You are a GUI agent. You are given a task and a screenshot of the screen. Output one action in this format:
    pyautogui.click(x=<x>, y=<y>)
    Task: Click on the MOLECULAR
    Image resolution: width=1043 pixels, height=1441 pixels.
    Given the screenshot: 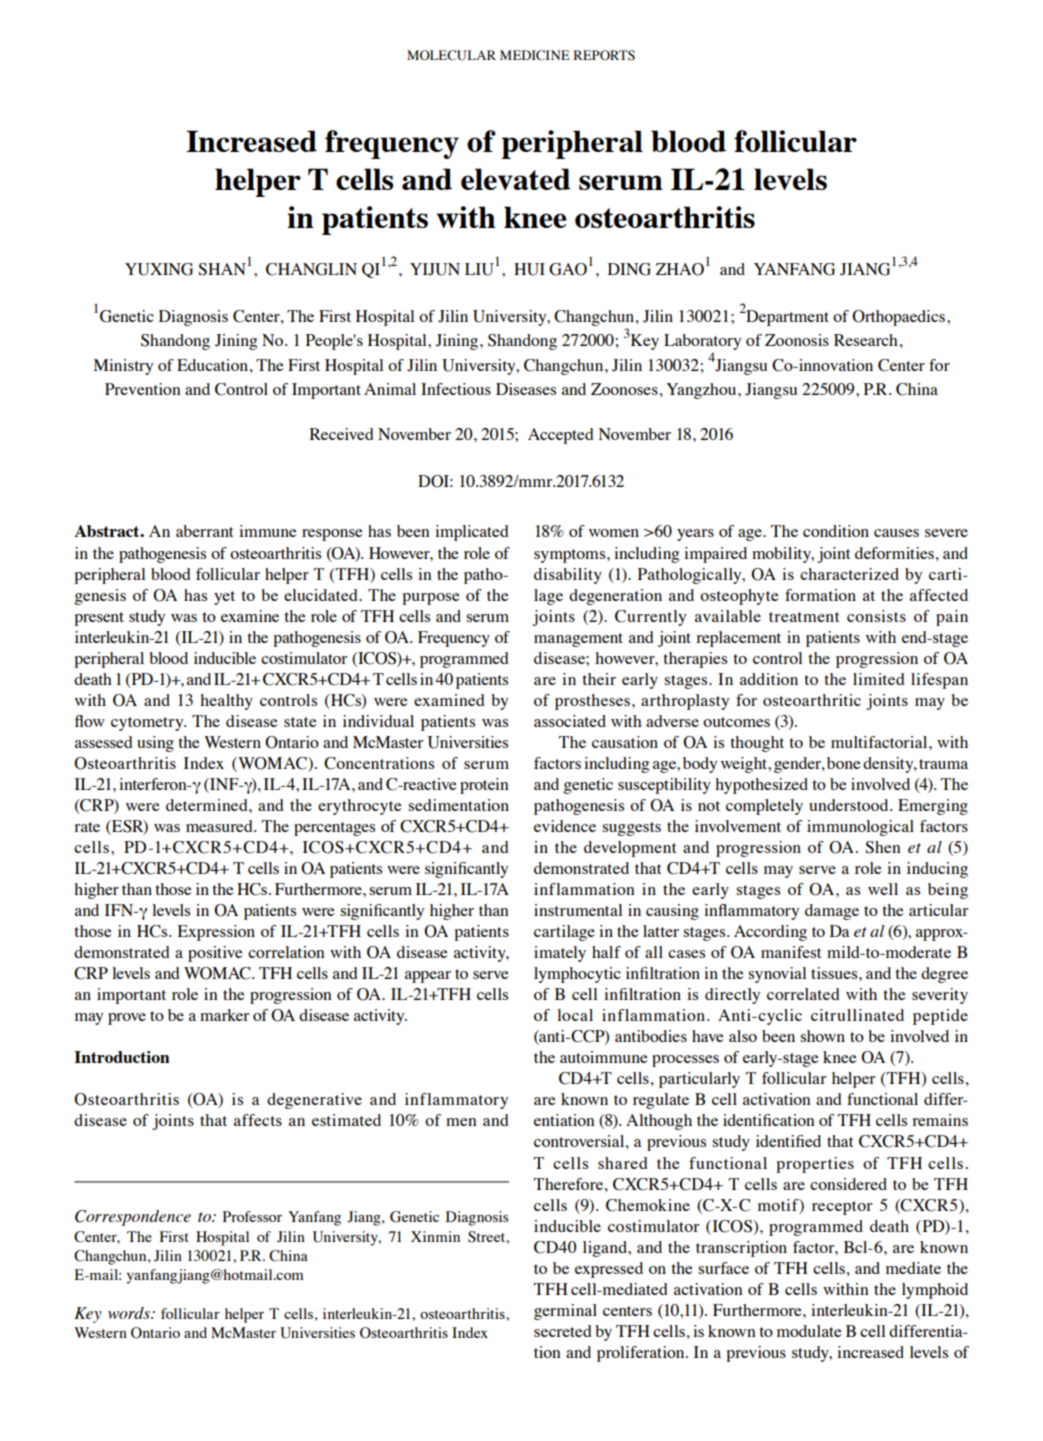 What is the action you would take?
    pyautogui.click(x=451, y=55)
